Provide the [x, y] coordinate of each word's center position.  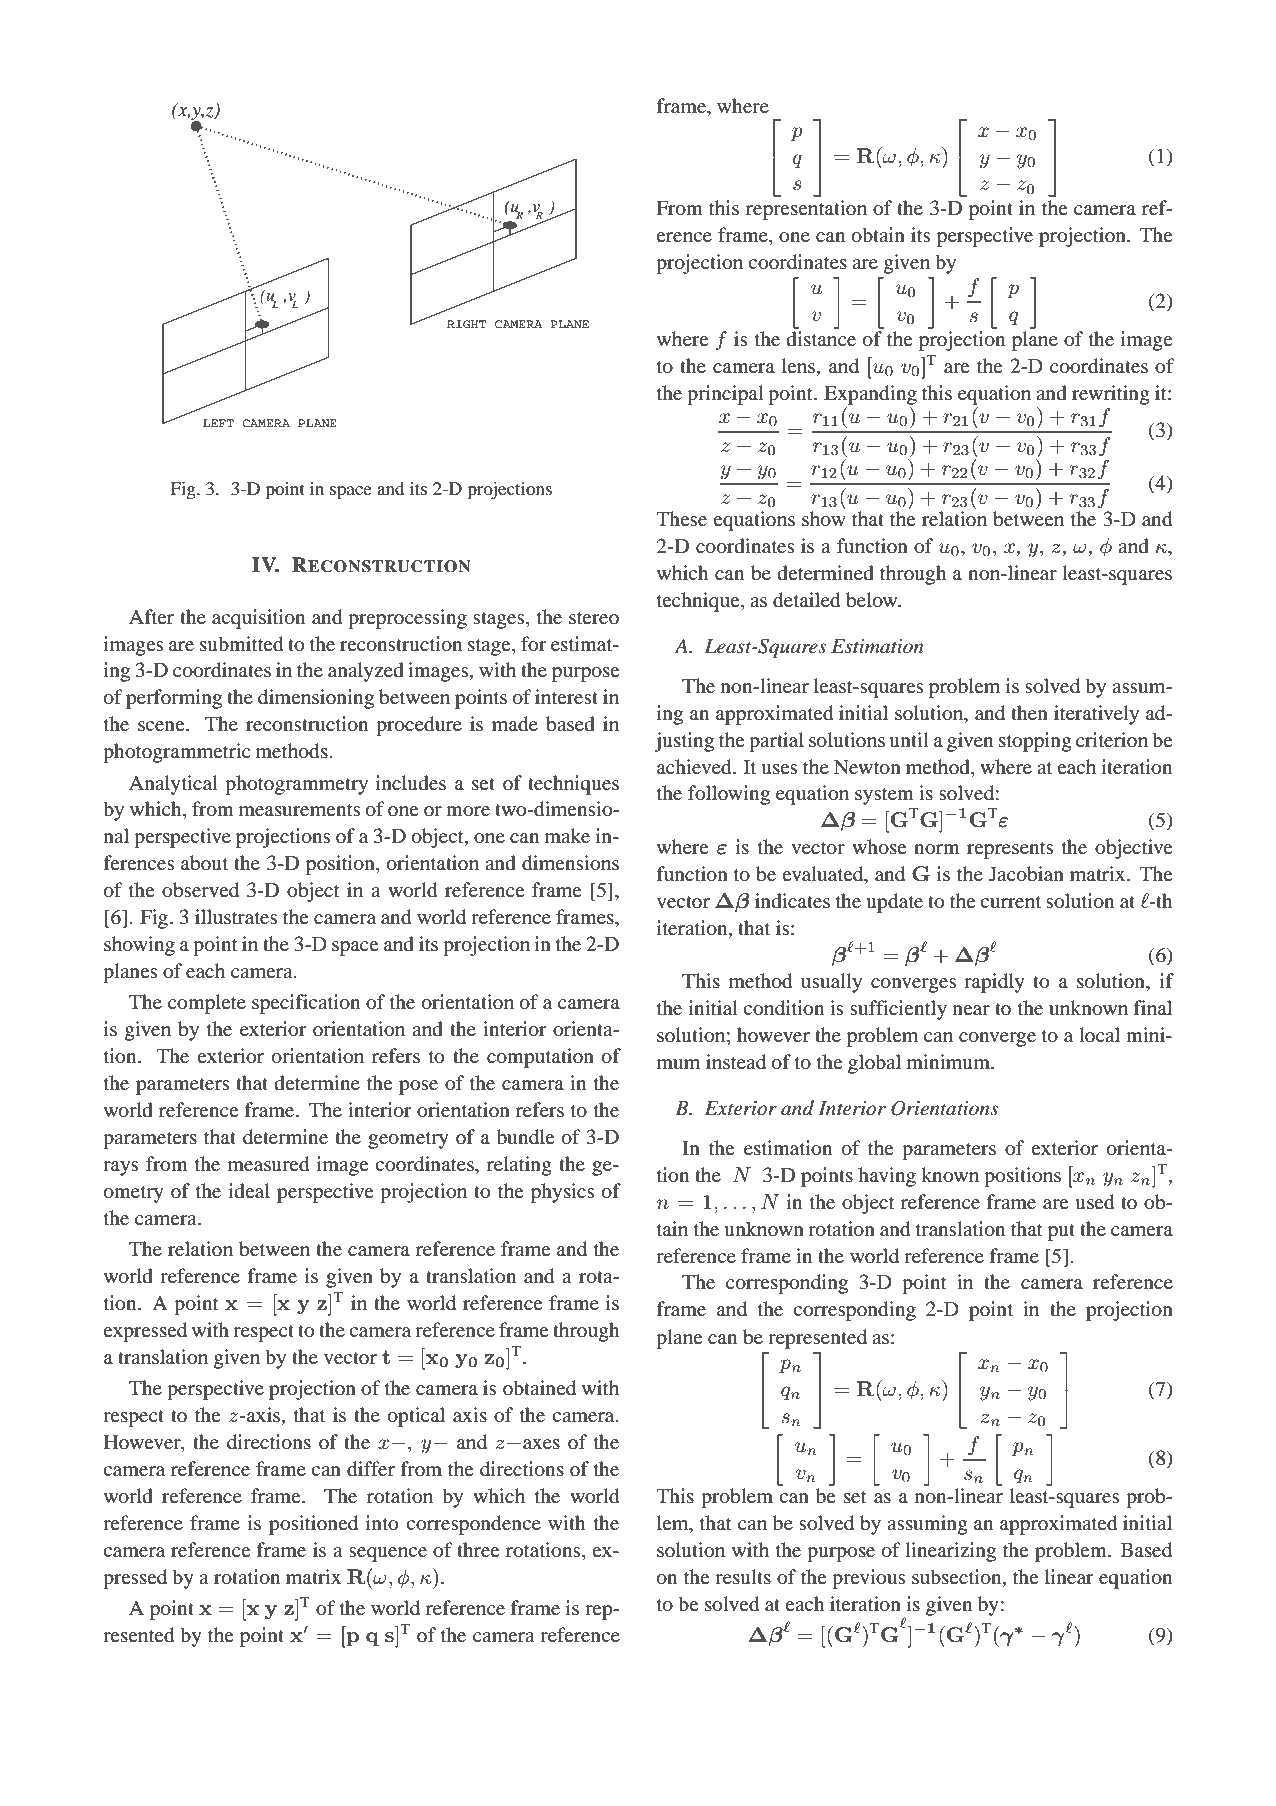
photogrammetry [296, 785]
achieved [695, 767]
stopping [1035, 742]
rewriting [1111, 395]
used [1094, 1202]
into [382, 1523]
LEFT [218, 423]
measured [268, 1164]
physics [563, 1193]
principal [725, 395]
